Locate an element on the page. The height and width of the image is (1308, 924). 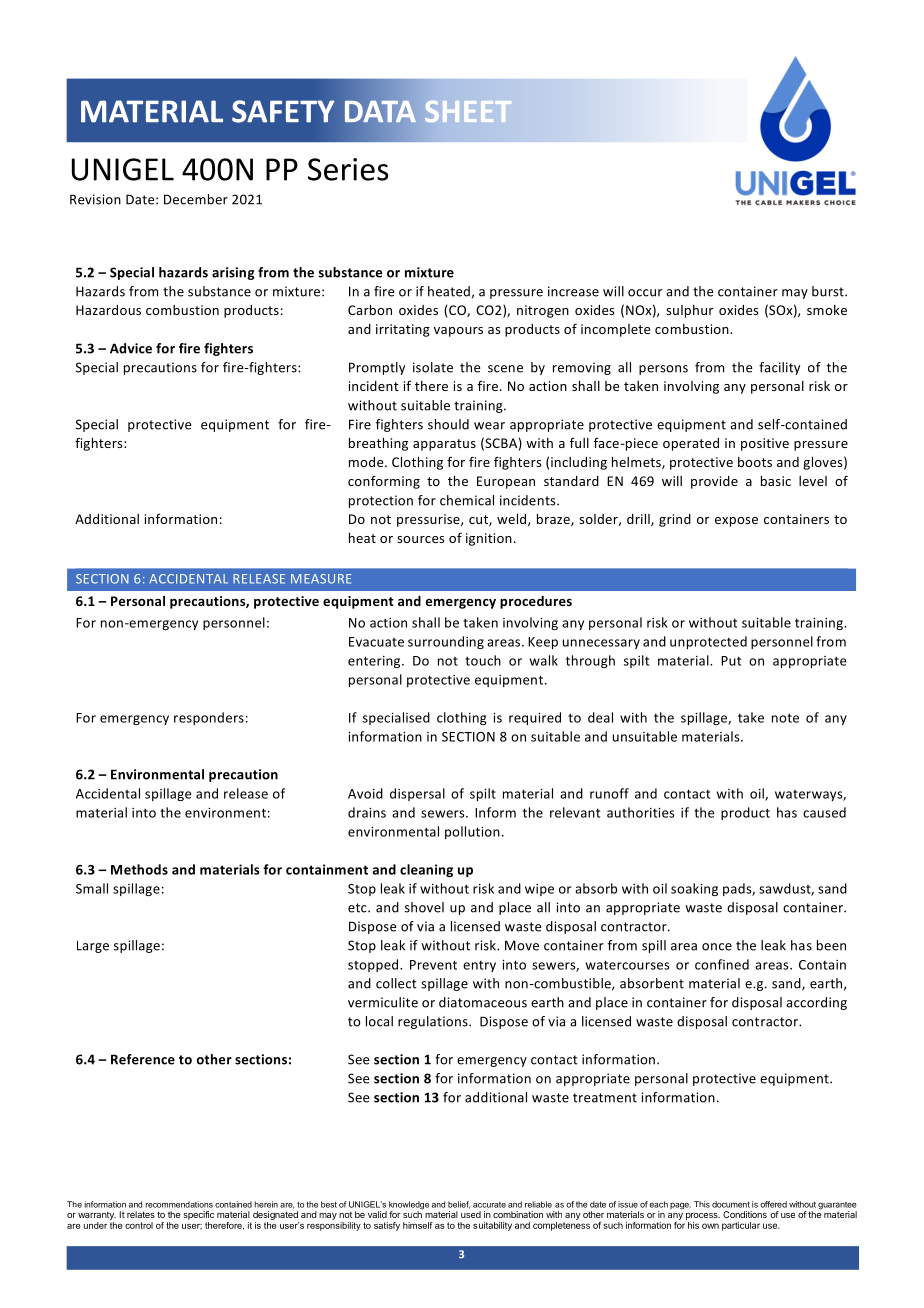
December is located at coordinates (196, 199).
